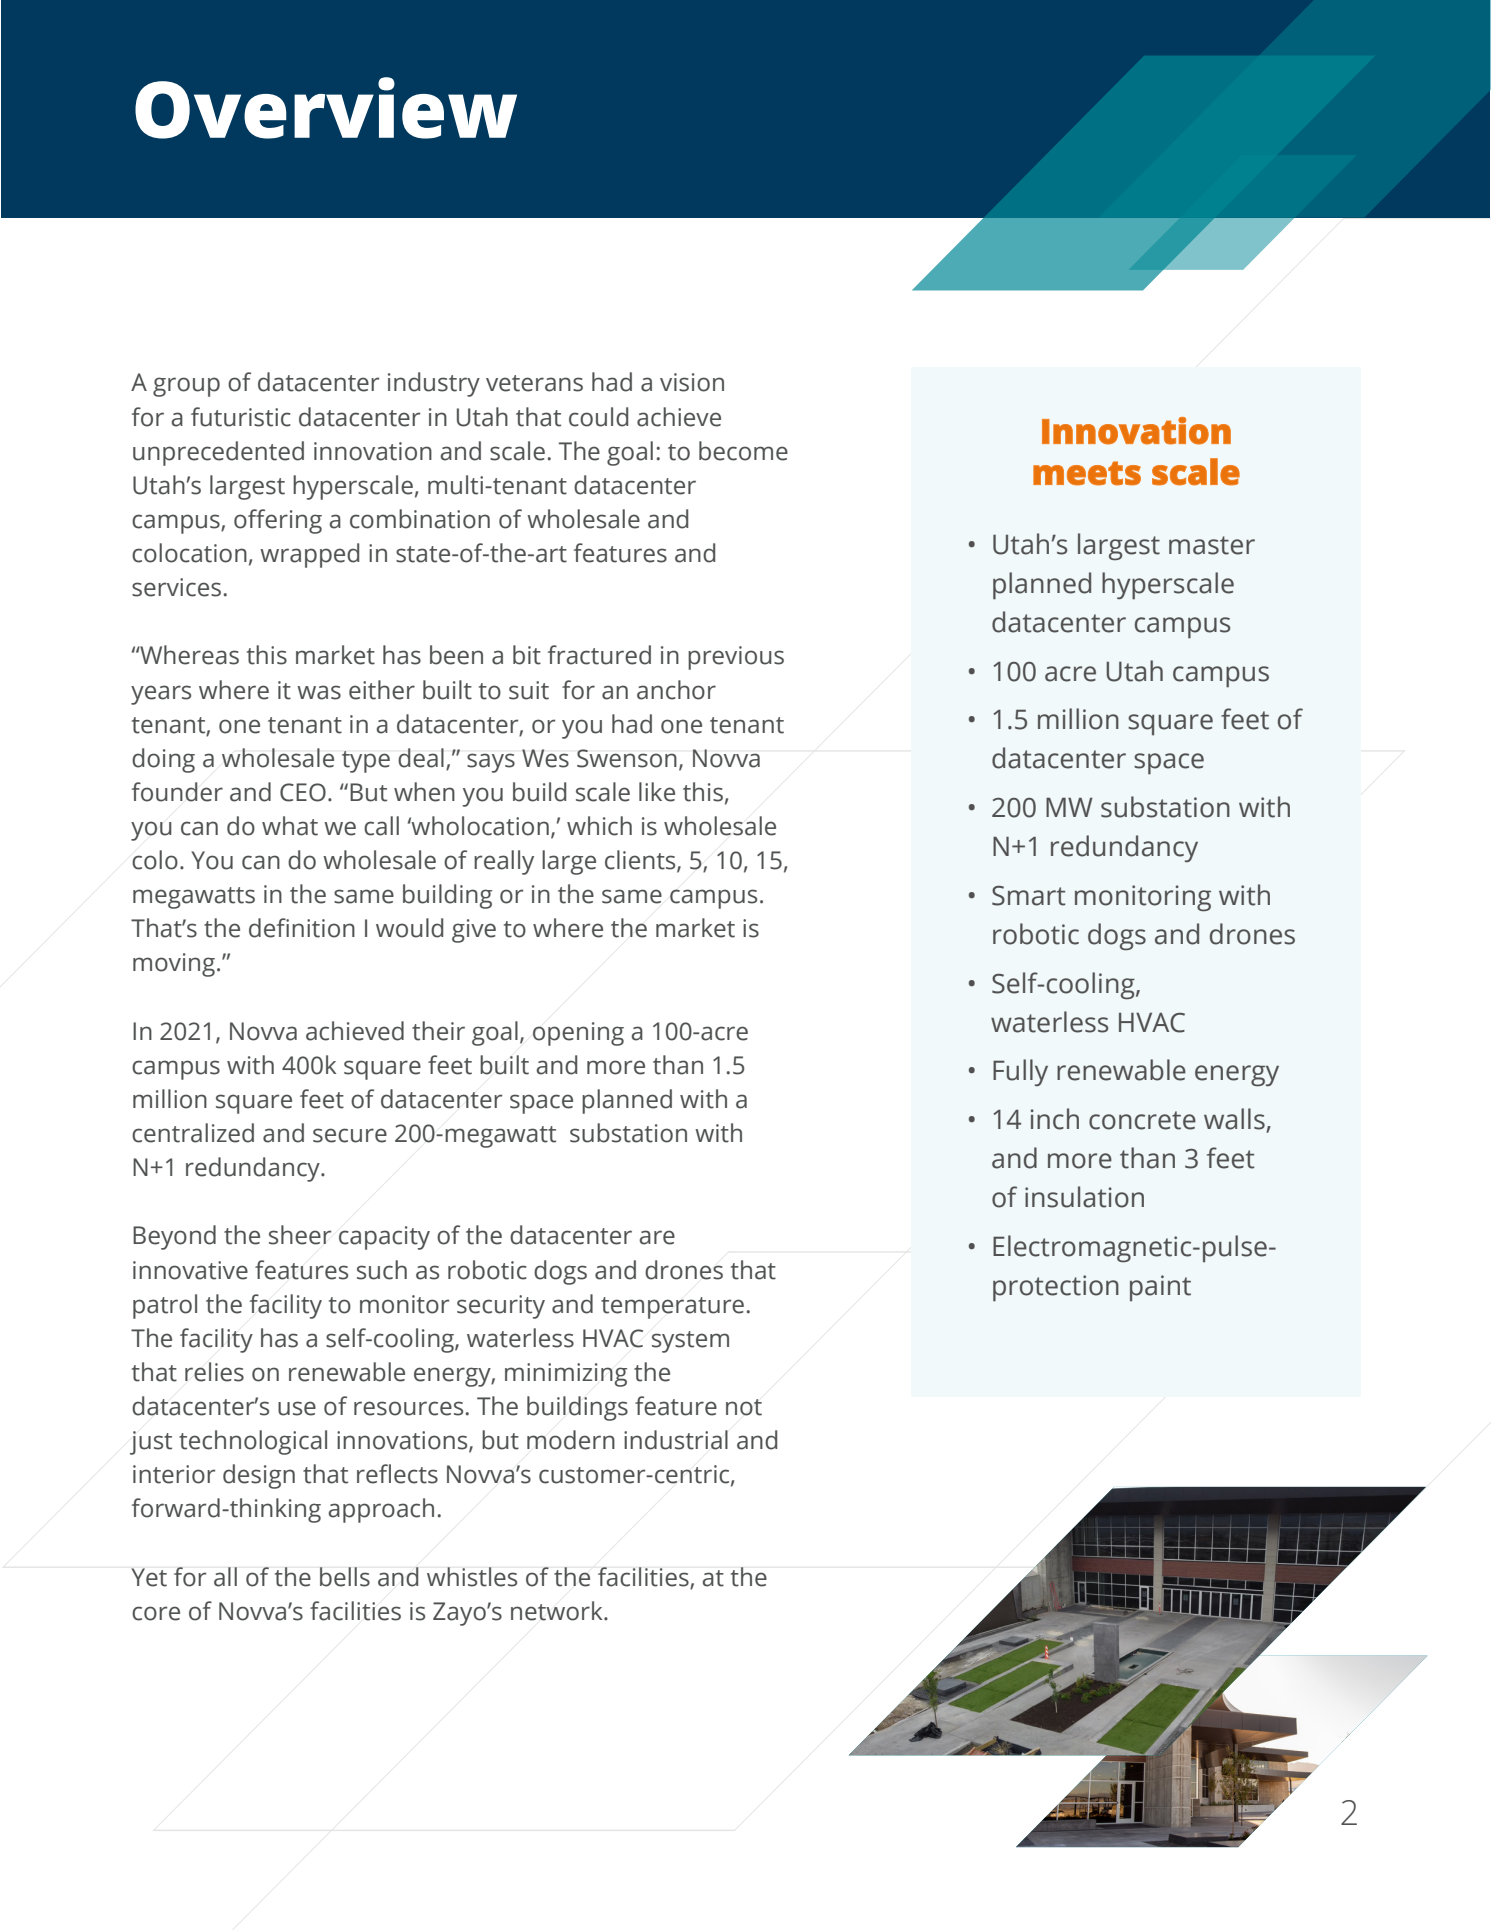 The width and height of the image is (1491, 1930). I want to click on definition, so click(302, 928).
